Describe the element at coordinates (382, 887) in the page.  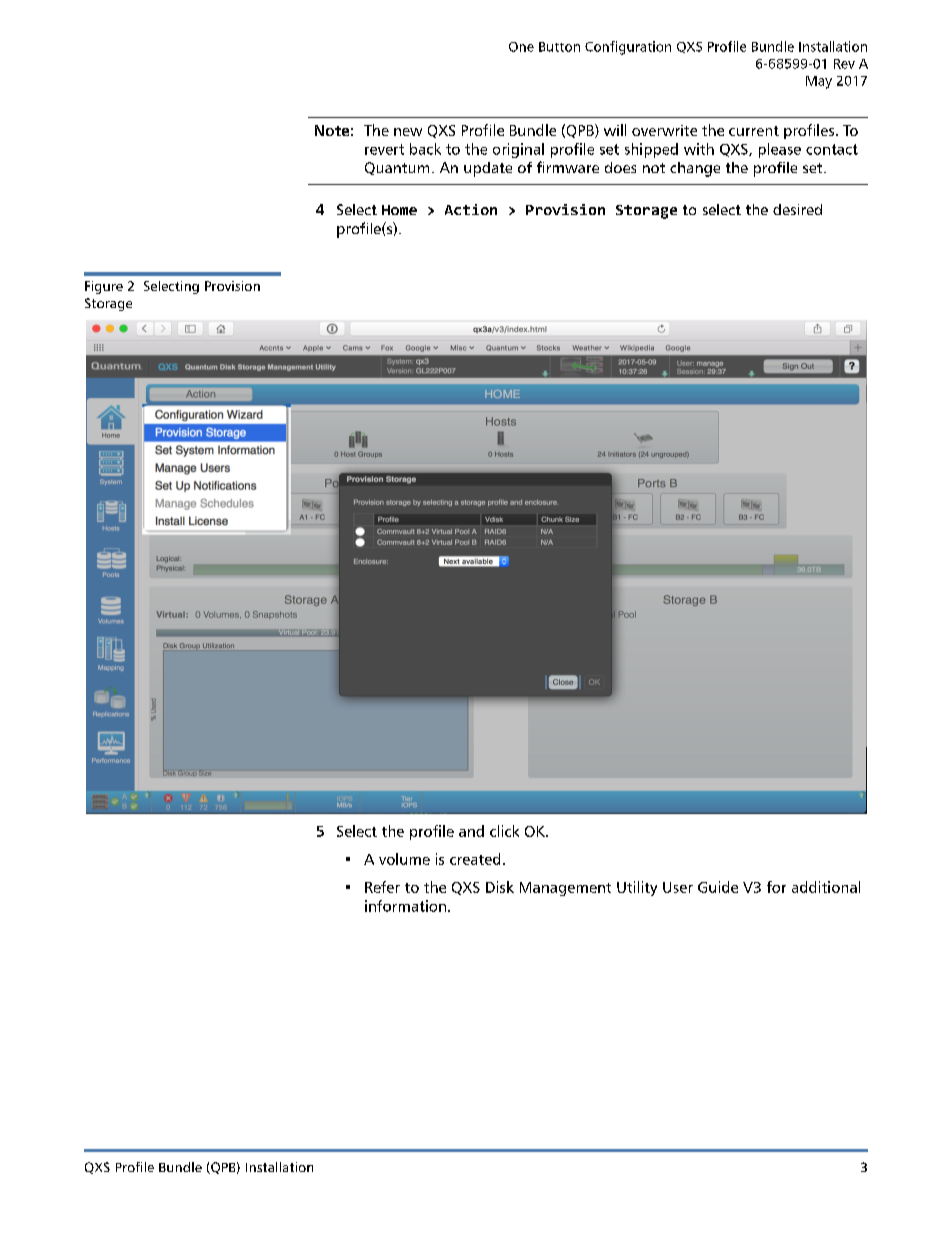
I see `Refer` at that location.
